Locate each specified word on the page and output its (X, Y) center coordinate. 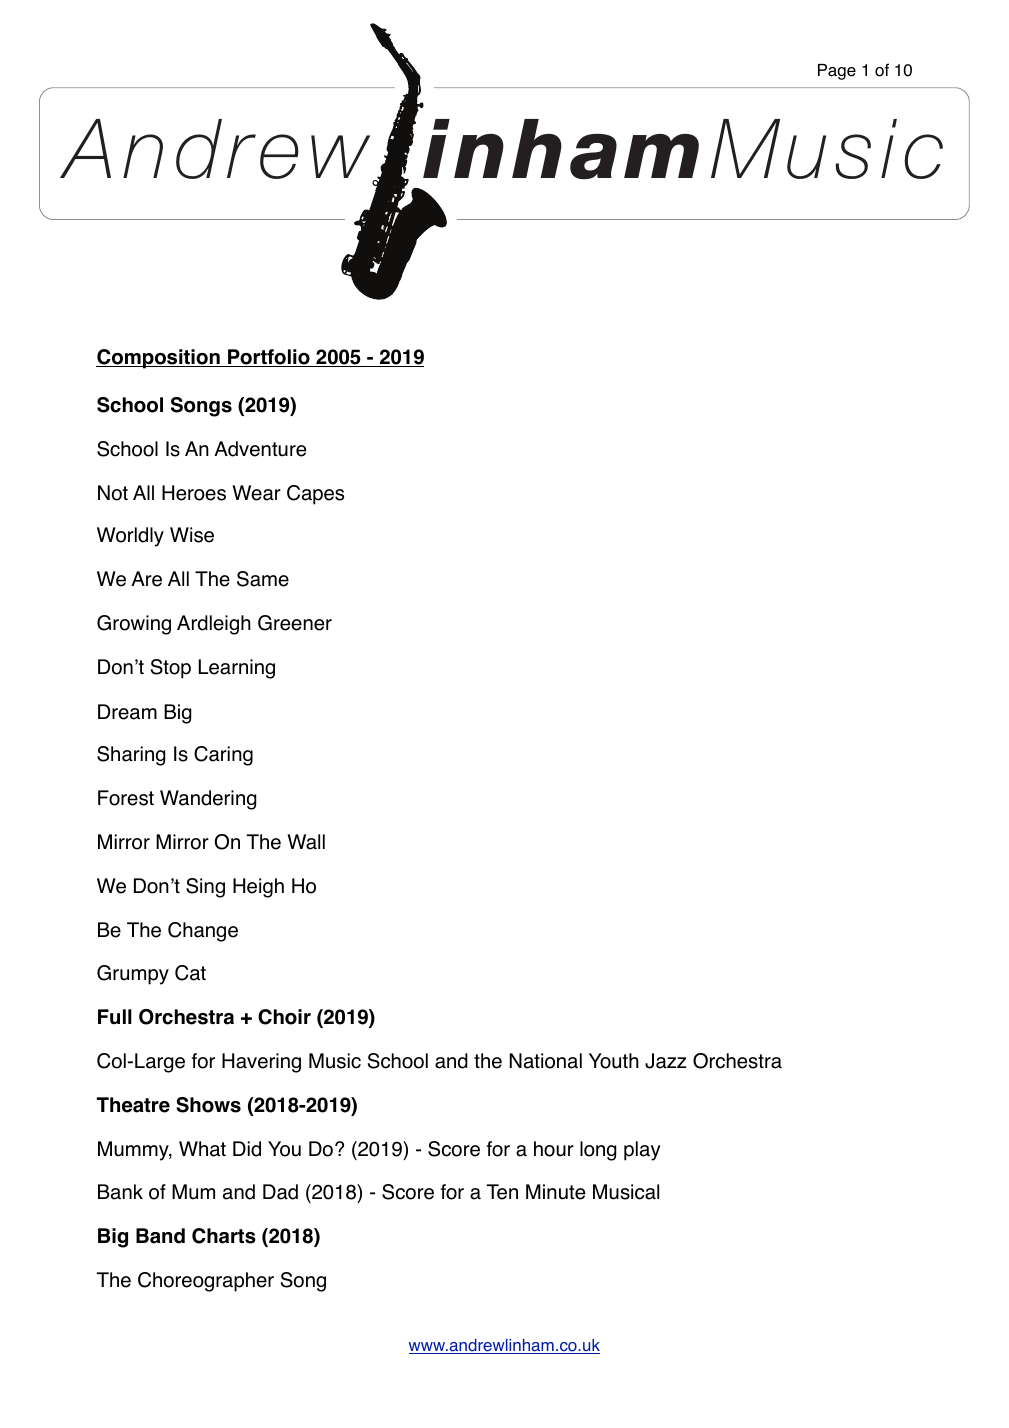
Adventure (260, 449)
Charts (224, 1236)
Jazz (665, 1061)
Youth (614, 1061)
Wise (192, 535)
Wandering (208, 800)
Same (263, 579)
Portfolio (269, 358)
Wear (257, 493)
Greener (295, 623)
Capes (315, 495)
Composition (159, 359)
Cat (190, 973)
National (546, 1061)
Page (837, 72)
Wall (306, 842)
